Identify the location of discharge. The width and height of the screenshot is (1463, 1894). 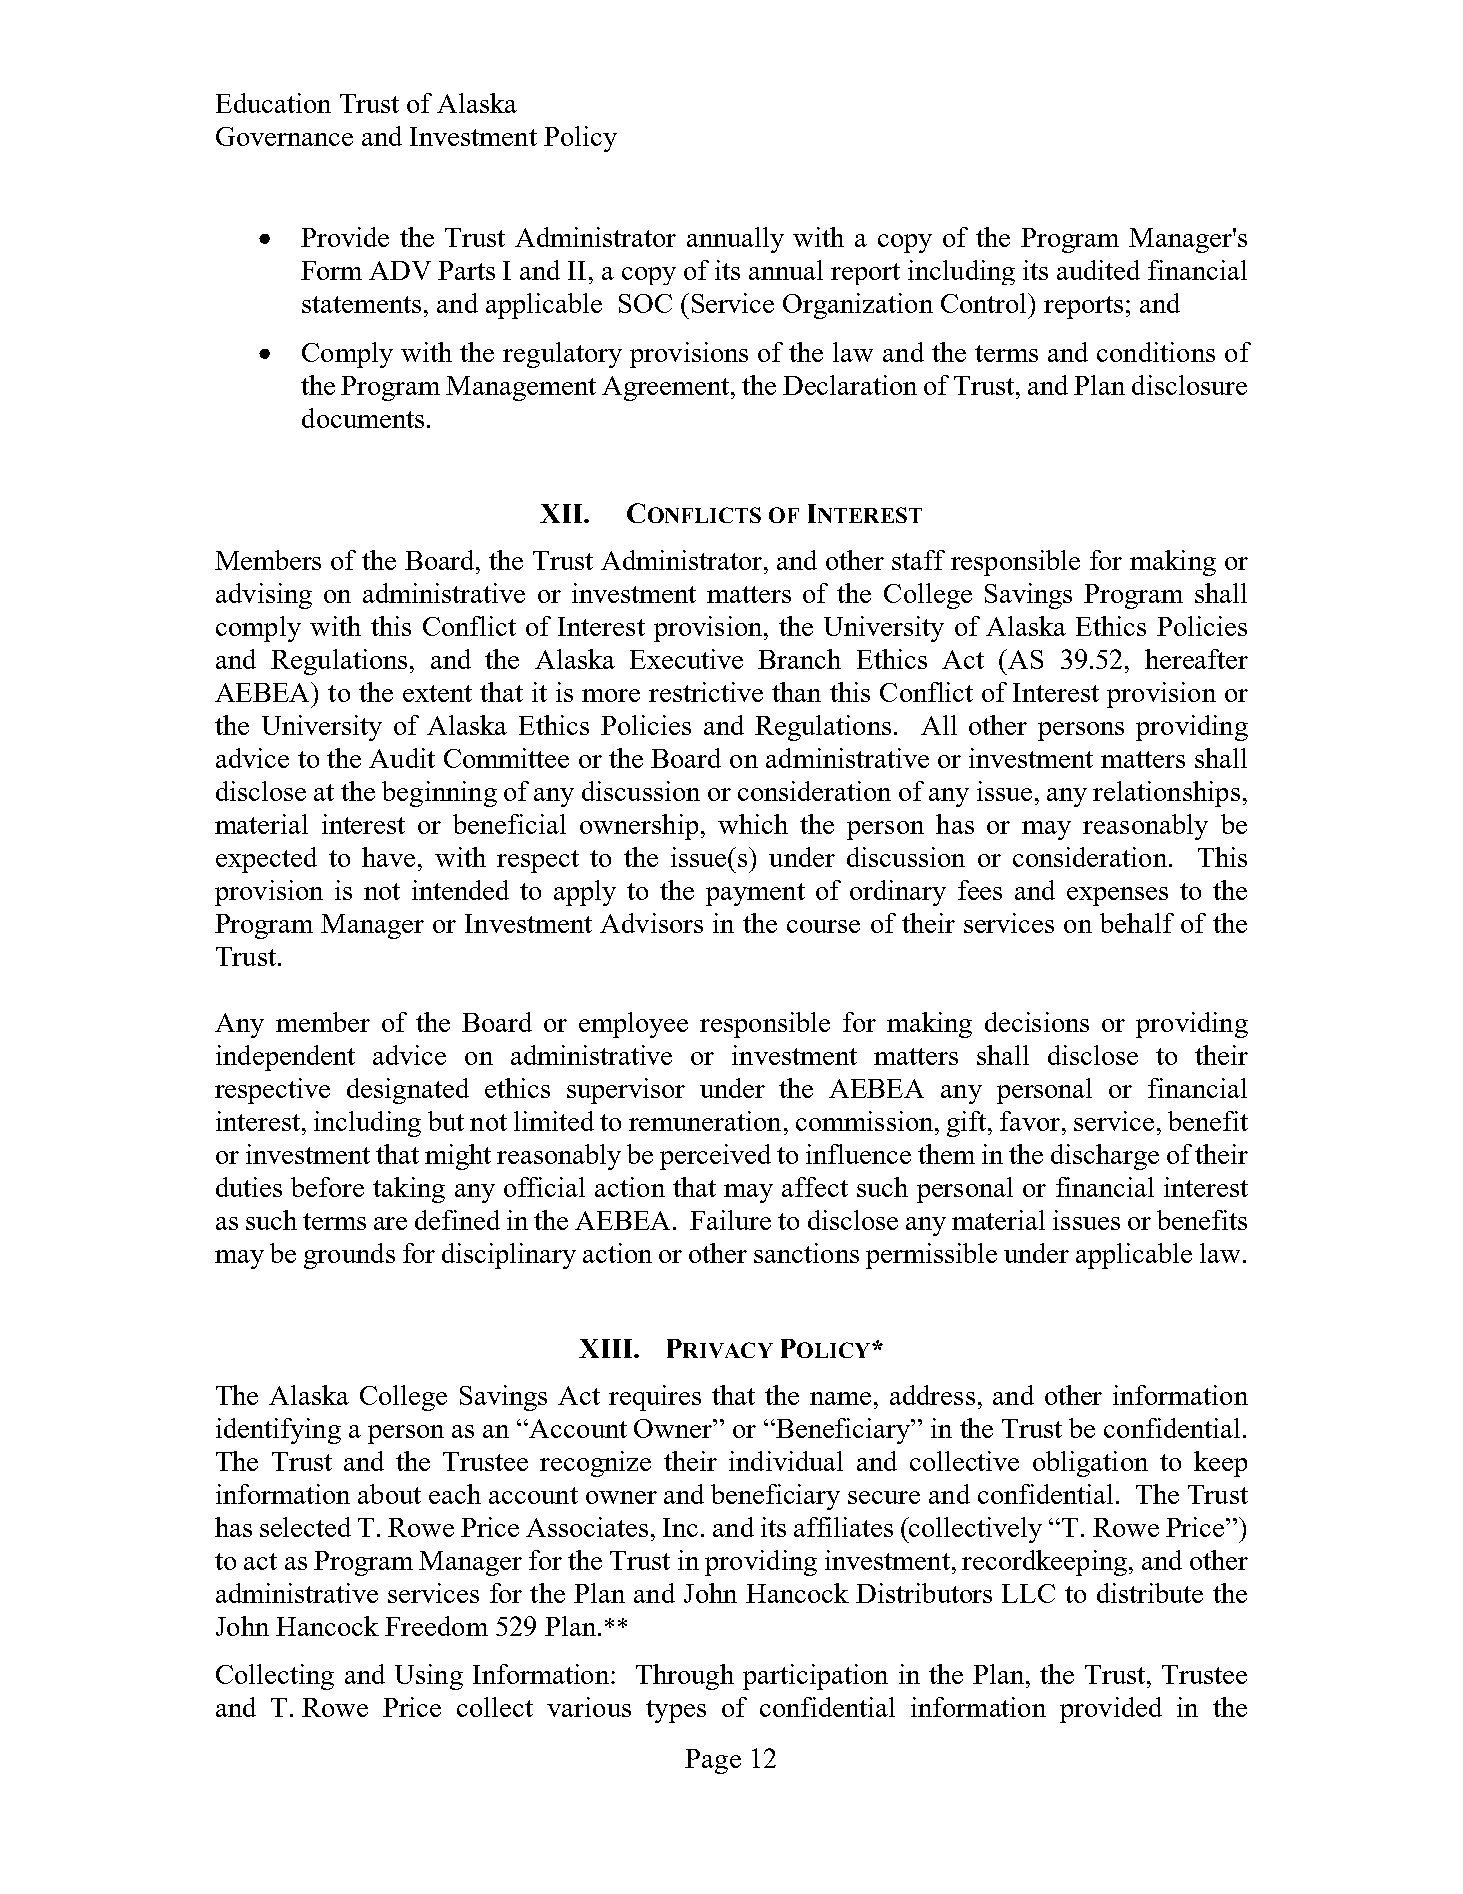
(1105, 1157).
